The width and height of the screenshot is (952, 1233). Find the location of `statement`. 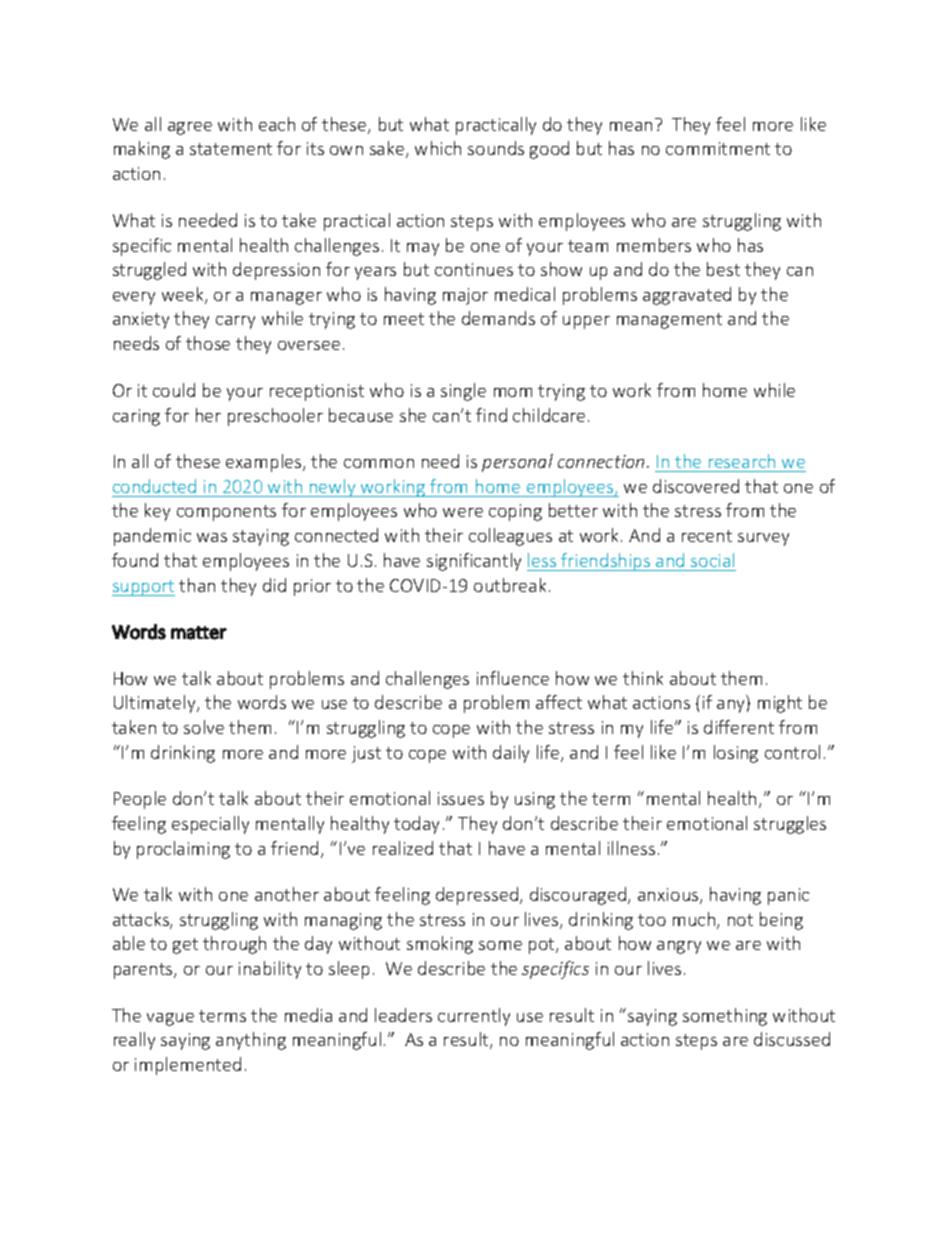

statement is located at coordinates (231, 149).
